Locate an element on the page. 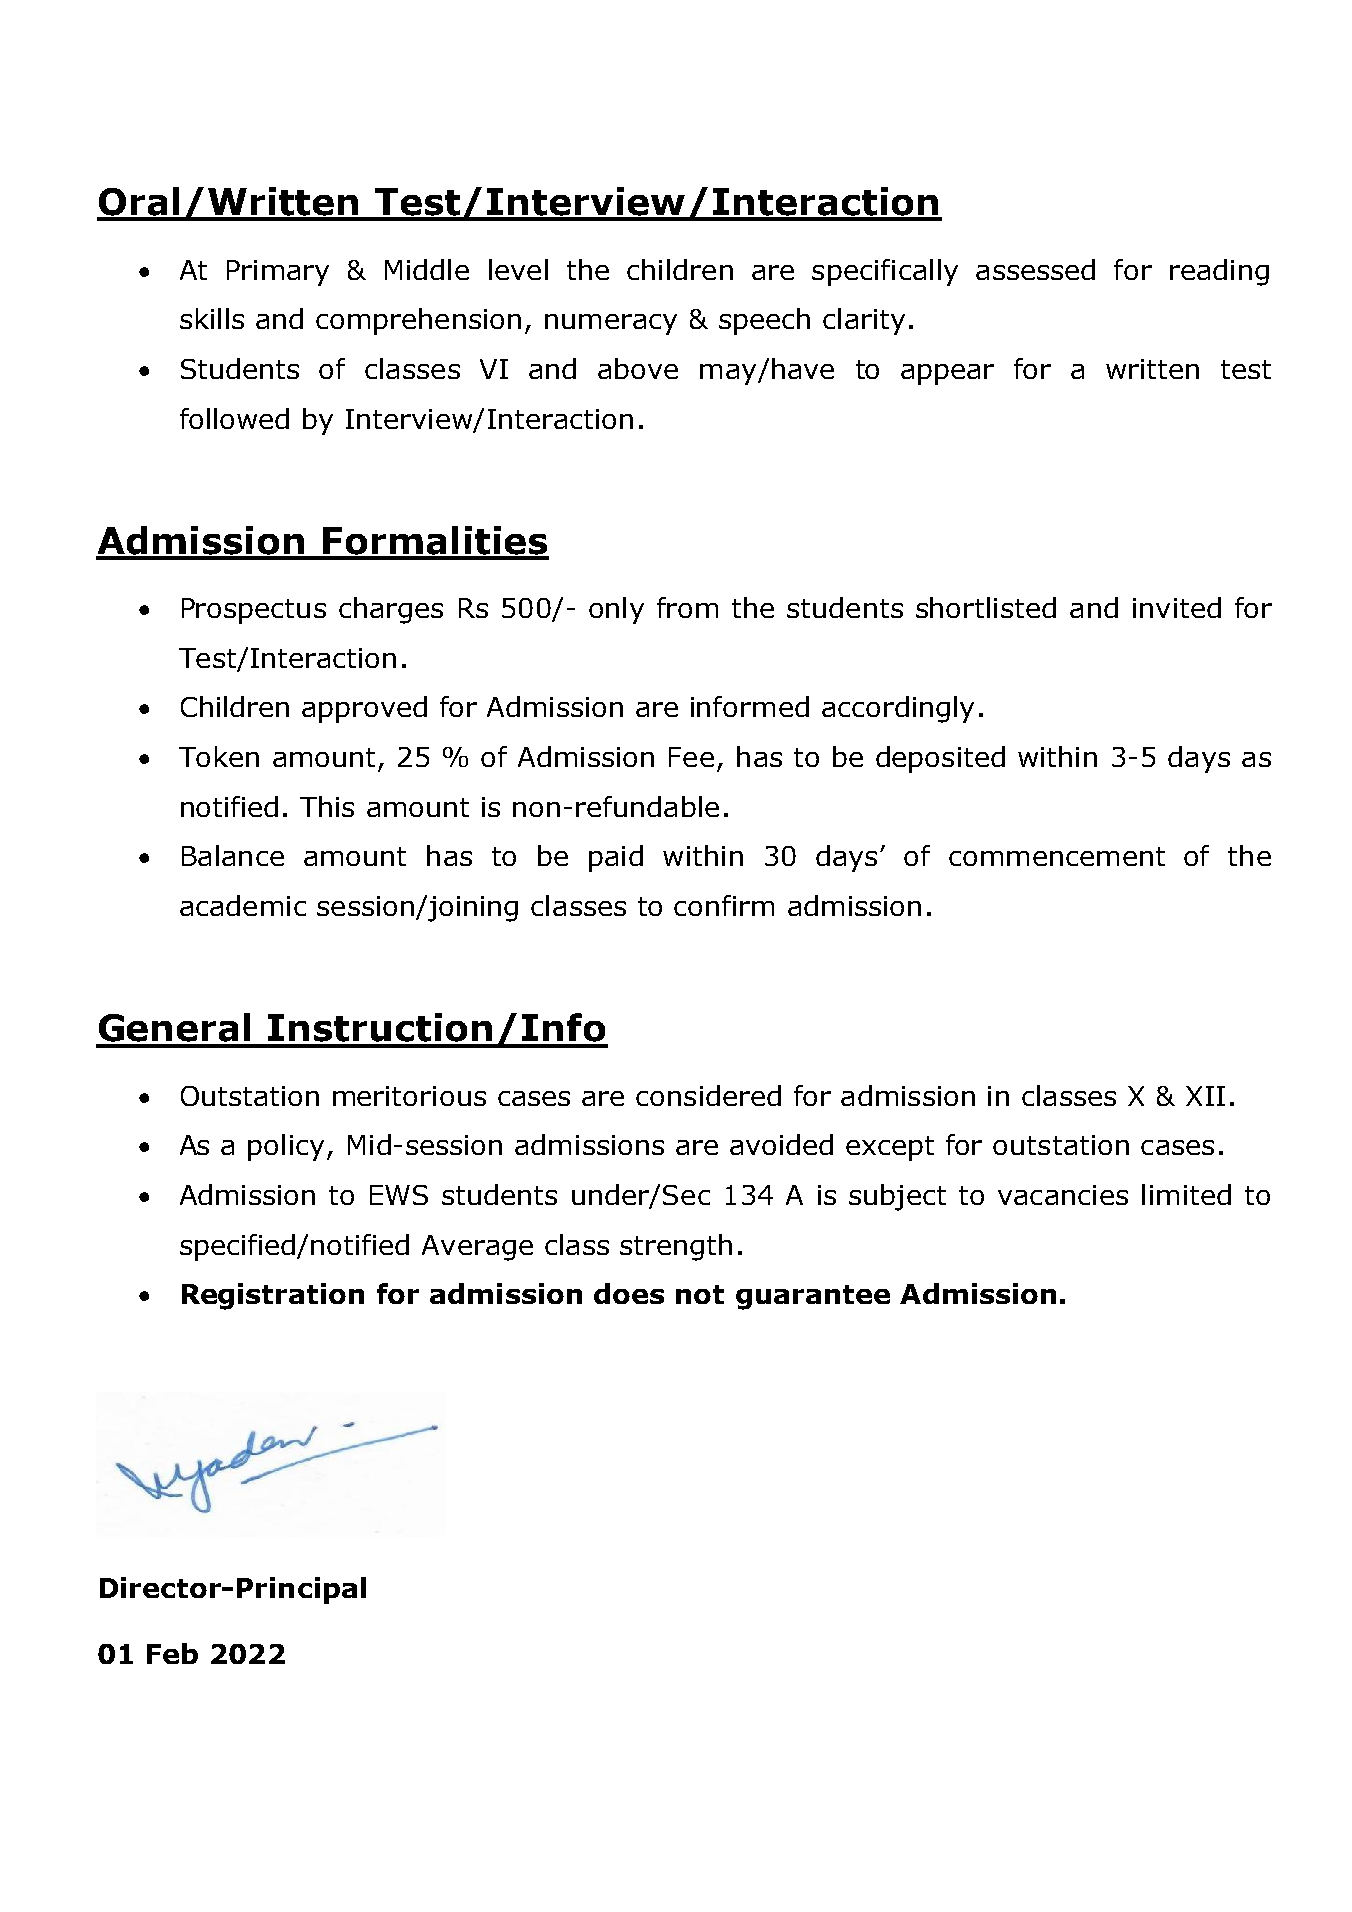 Image resolution: width=1352 pixels, height=1912 pixels. Fee is located at coordinates (691, 757).
